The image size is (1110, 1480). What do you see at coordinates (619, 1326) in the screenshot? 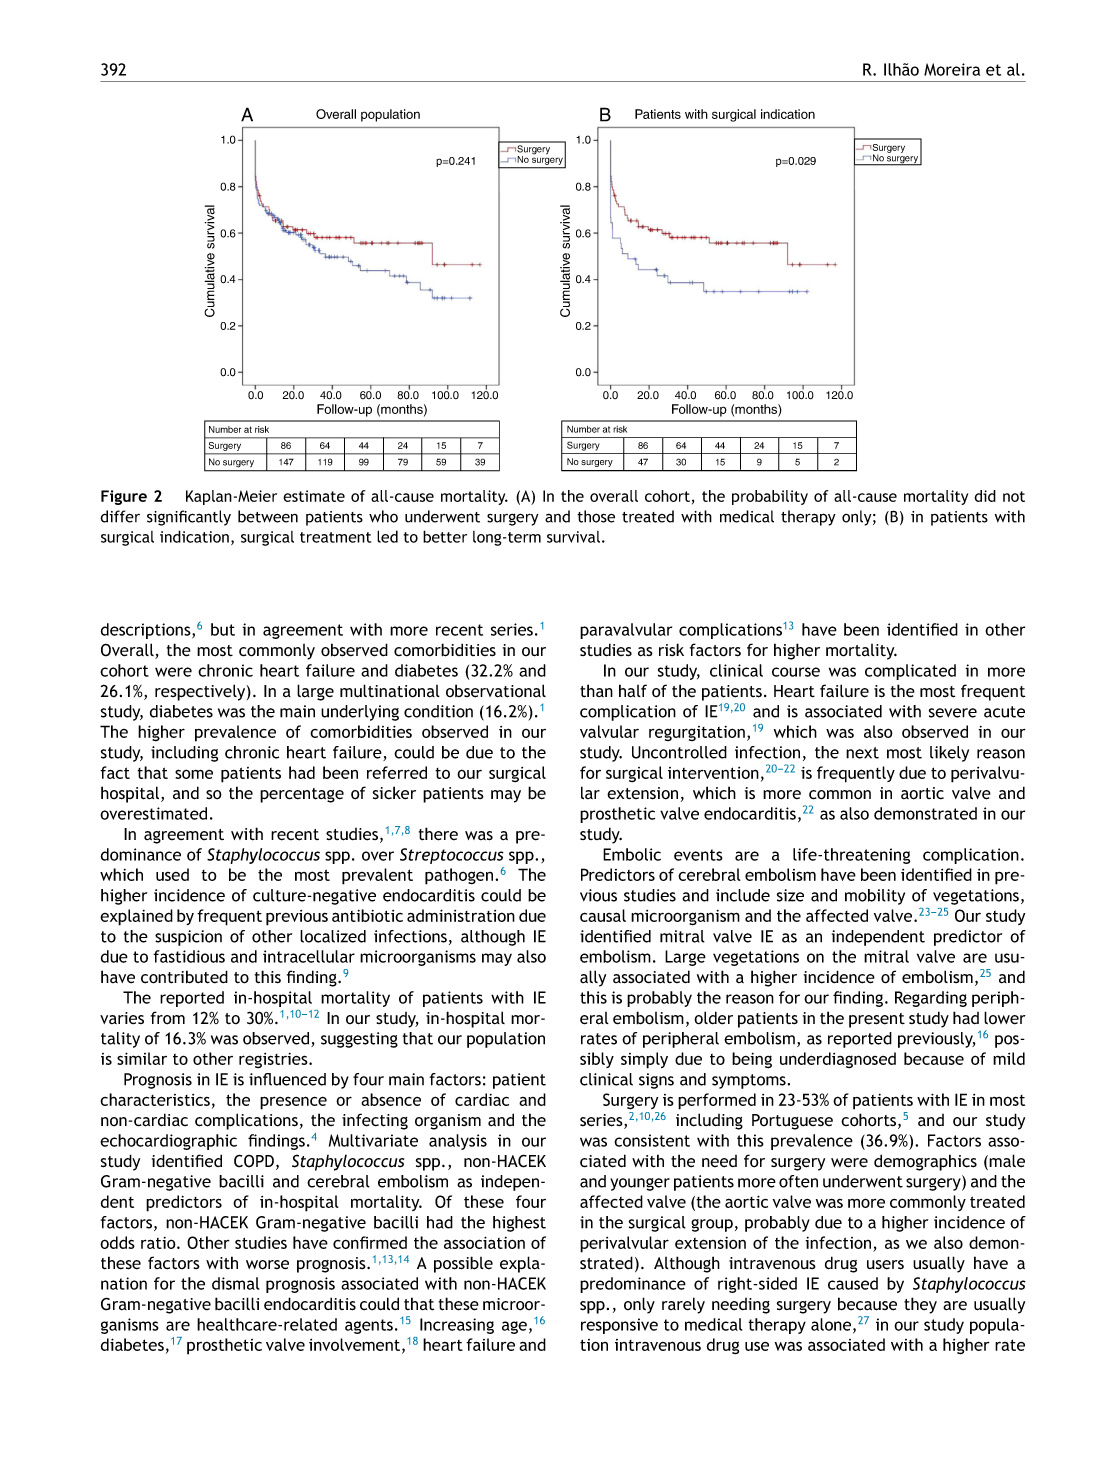
I see `responsive` at bounding box center [619, 1326].
